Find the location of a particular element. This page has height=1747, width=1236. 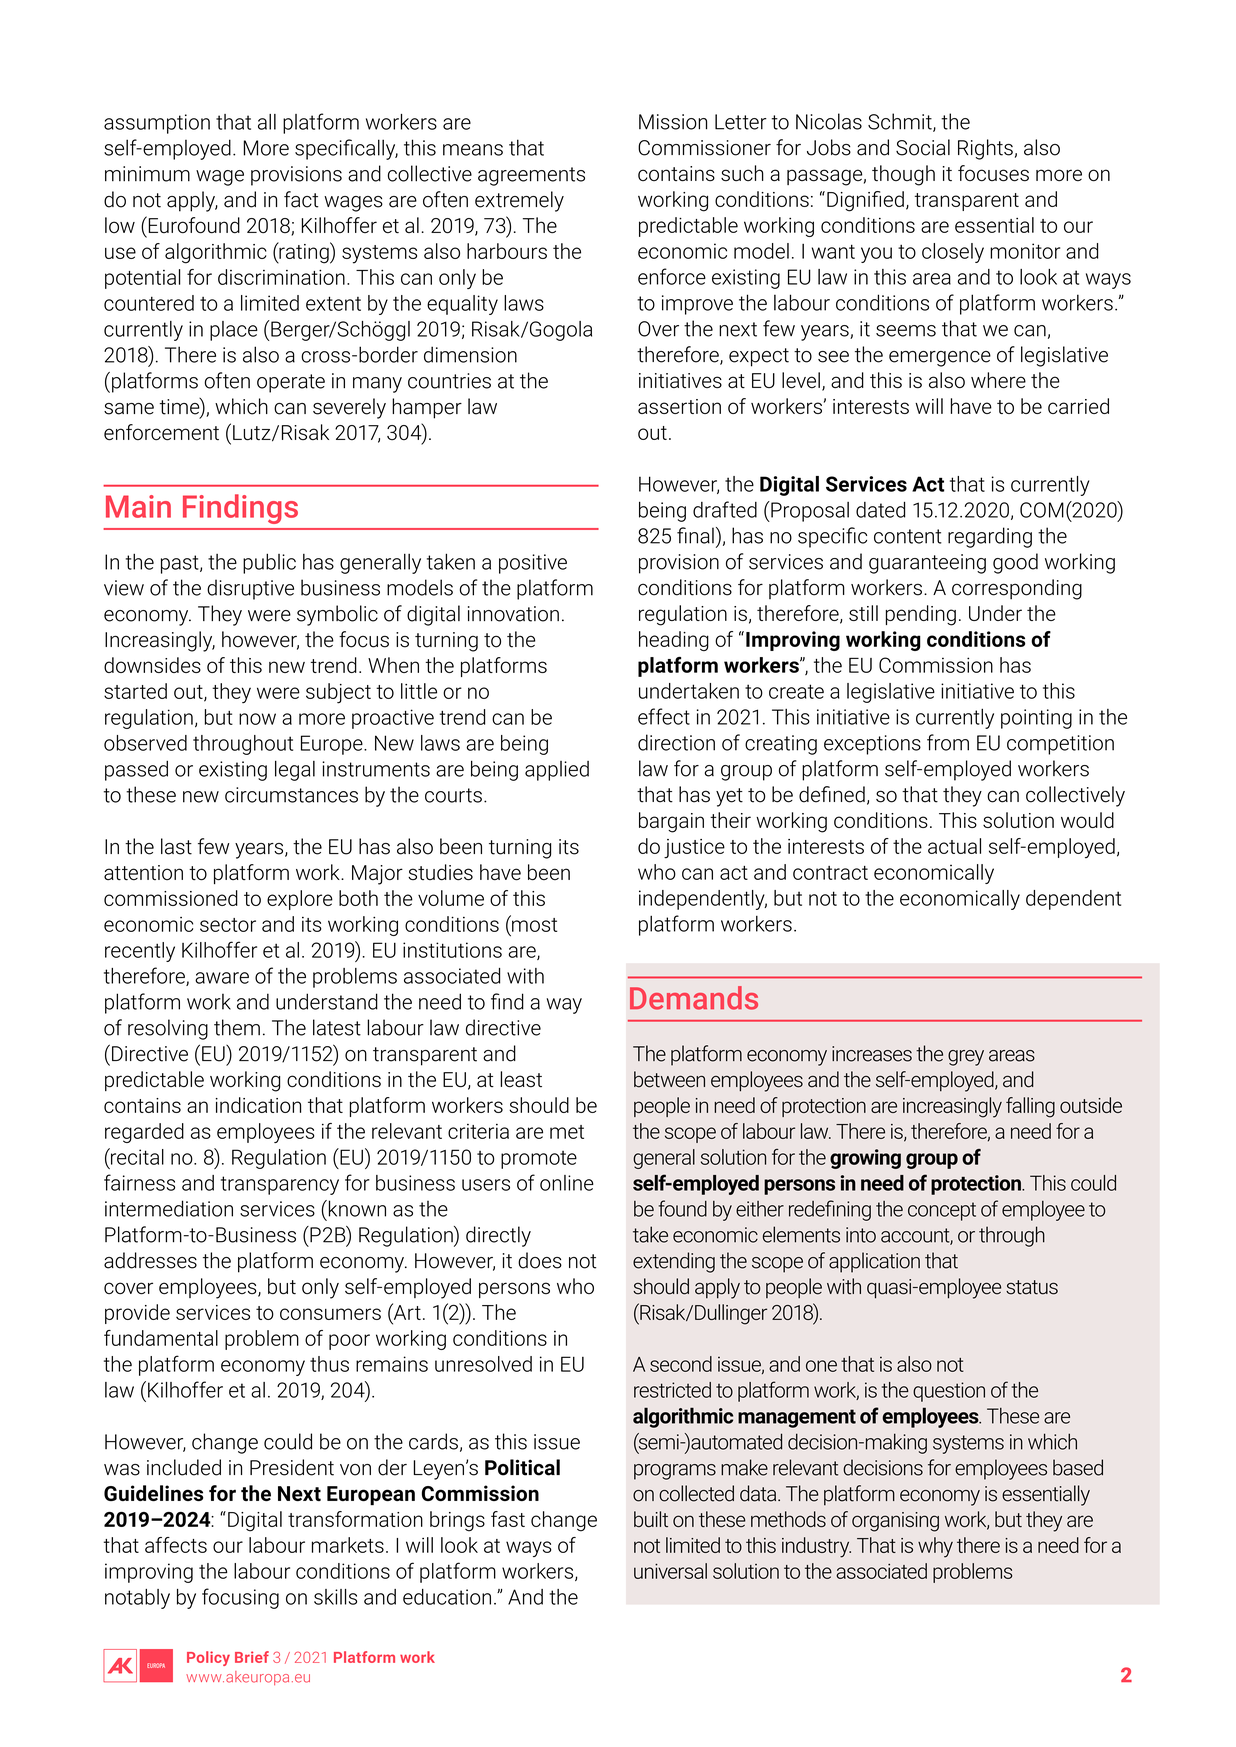

disruptive is located at coordinates (250, 589).
